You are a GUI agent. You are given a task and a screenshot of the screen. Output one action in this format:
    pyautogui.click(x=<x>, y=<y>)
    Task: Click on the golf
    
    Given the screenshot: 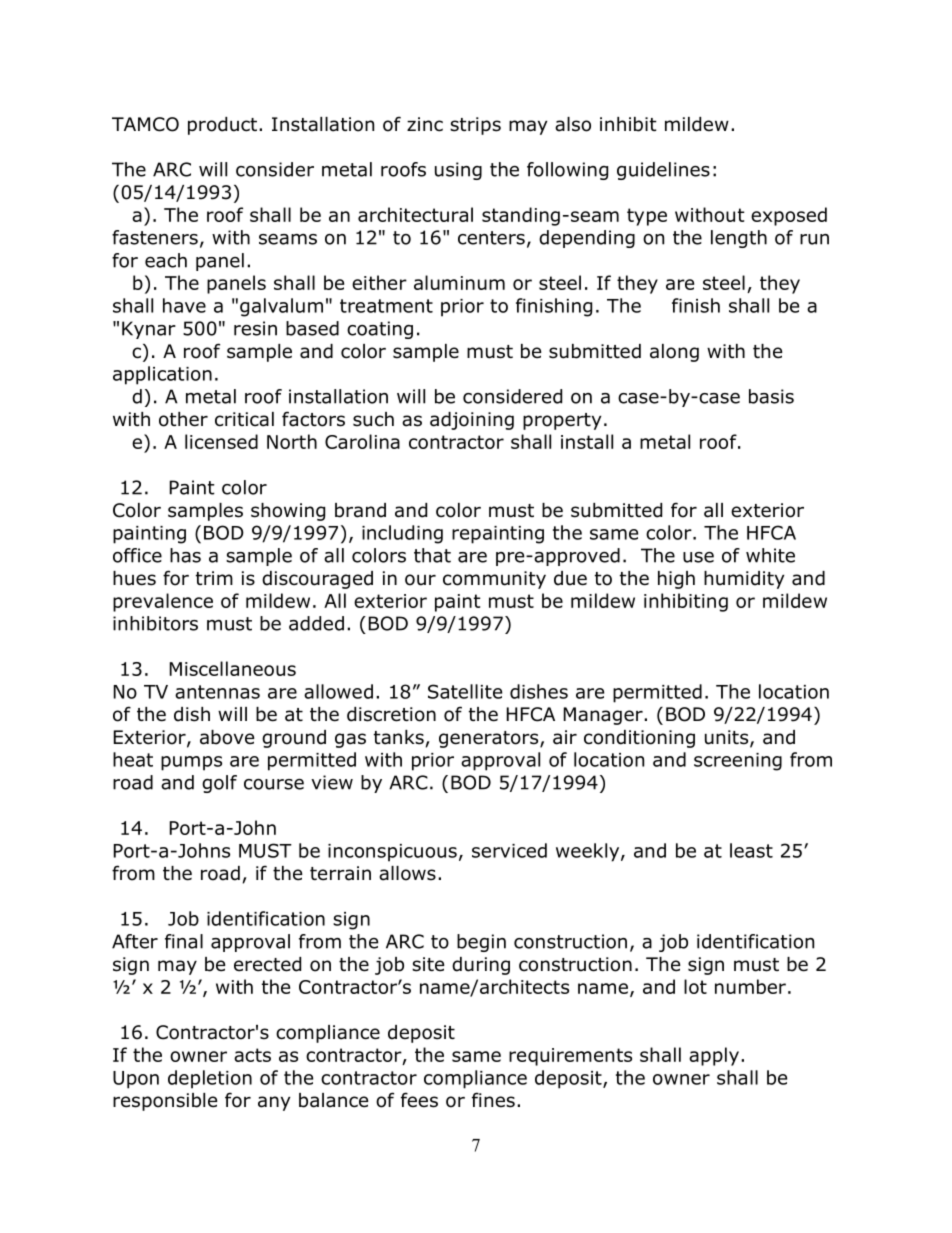 What is the action you would take?
    pyautogui.click(x=219, y=784)
